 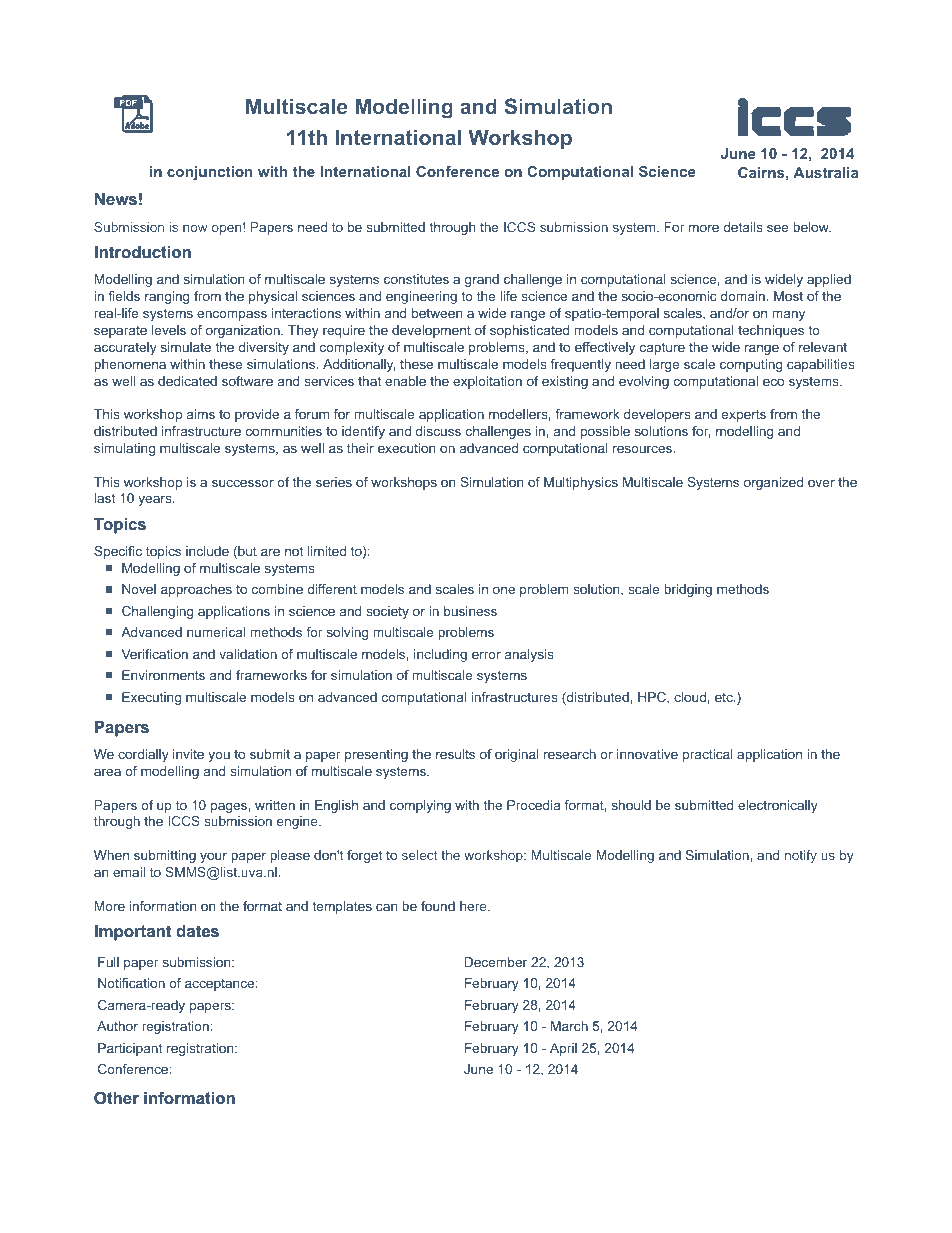 What do you see at coordinates (216, 632) in the screenshot?
I see `numerical` at bounding box center [216, 632].
